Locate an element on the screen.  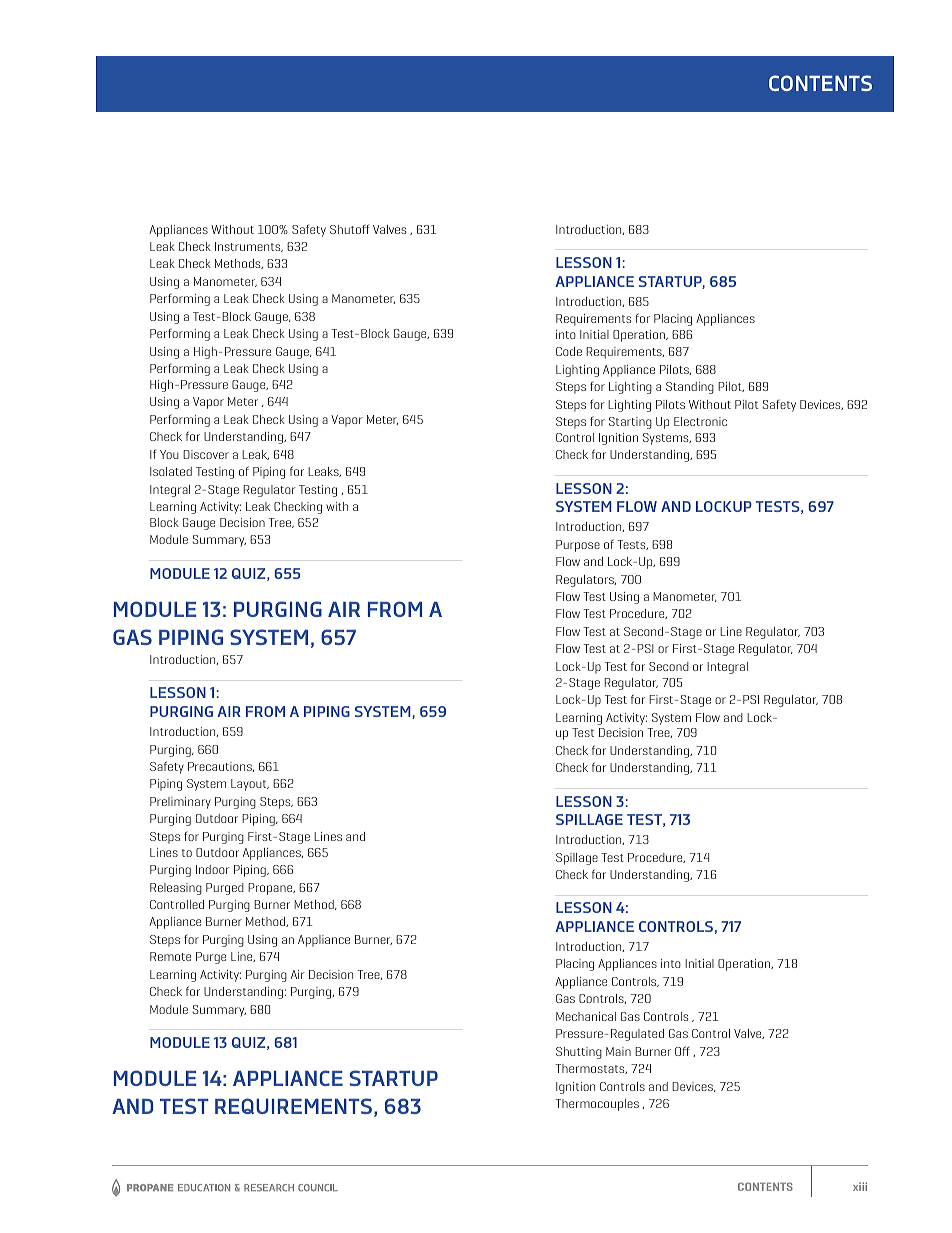
Precautions is located at coordinates (221, 767).
